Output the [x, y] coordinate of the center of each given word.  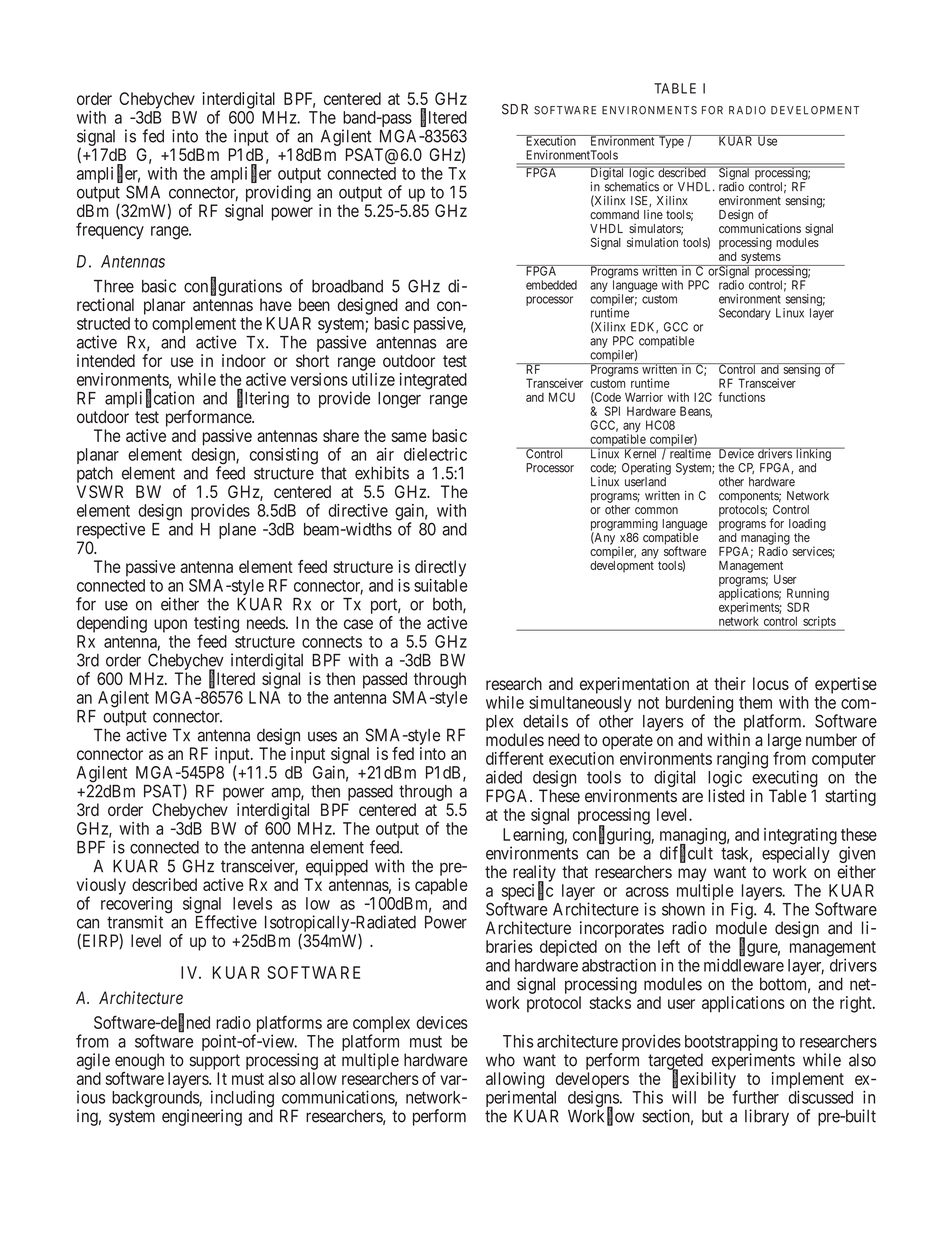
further [755, 1097]
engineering [202, 1117]
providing [278, 193]
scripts [819, 623]
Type [670, 141]
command [614, 214]
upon [170, 626]
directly [440, 568]
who [500, 1060]
